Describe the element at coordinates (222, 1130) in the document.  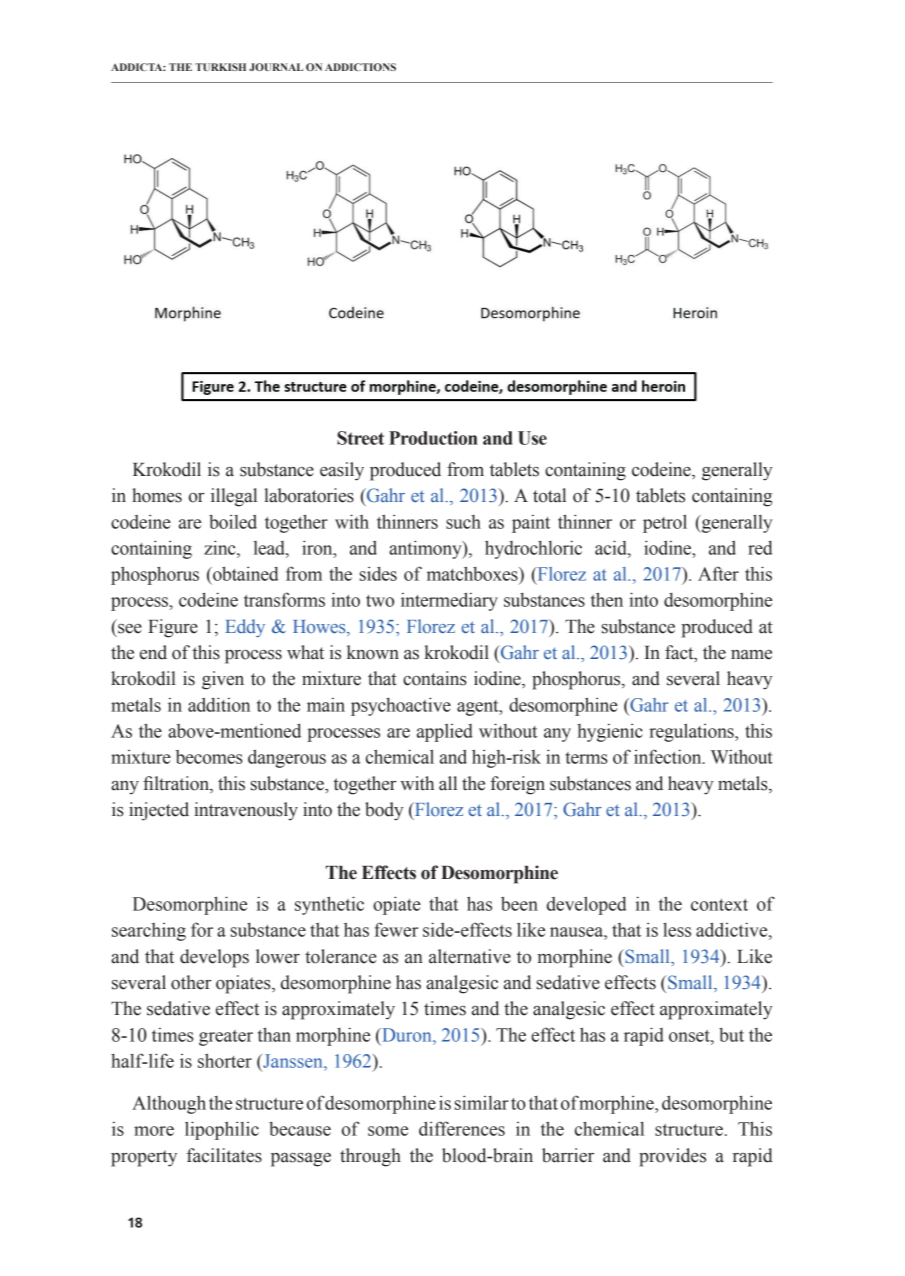
I see `lipophilic` at that location.
